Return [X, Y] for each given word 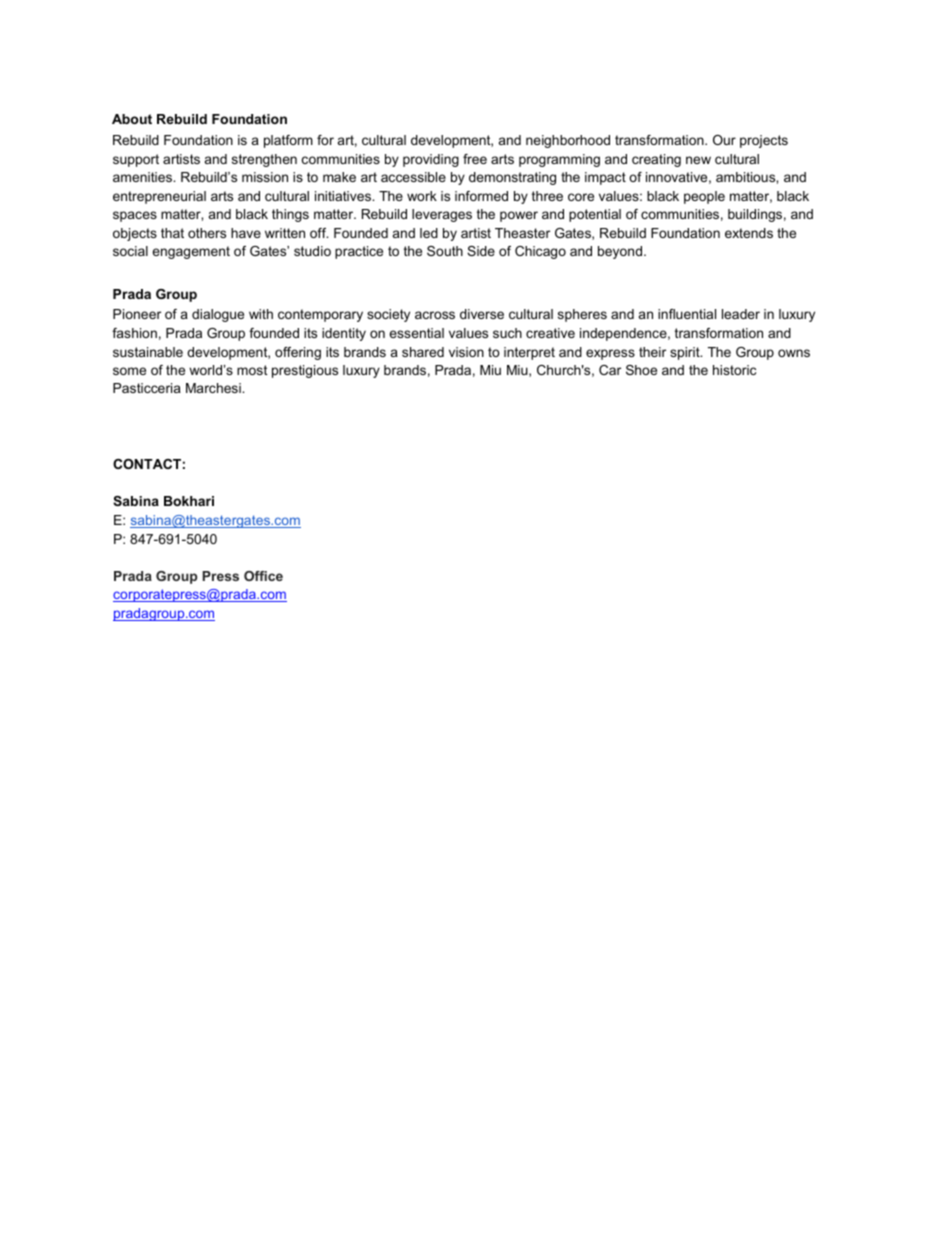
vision [466, 352]
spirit [686, 353]
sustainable [148, 352]
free [475, 159]
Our [724, 140]
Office [263, 576]
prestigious [305, 371]
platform [288, 141]
